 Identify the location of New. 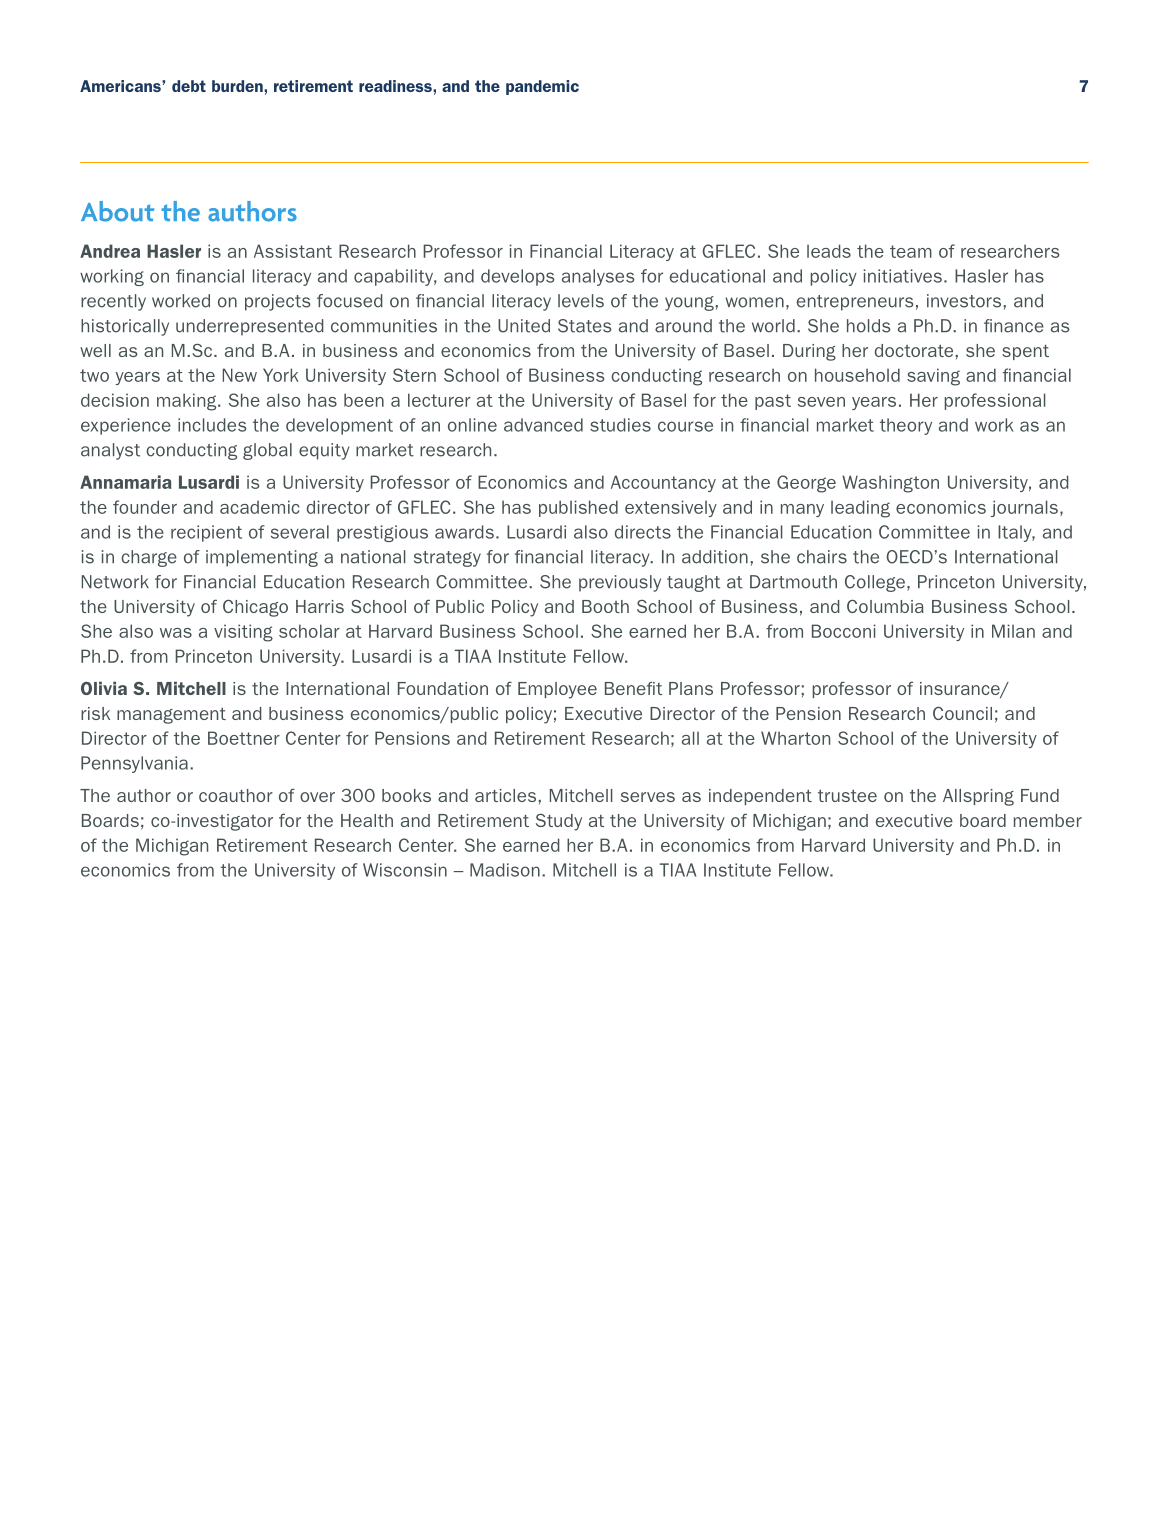
(240, 375).
